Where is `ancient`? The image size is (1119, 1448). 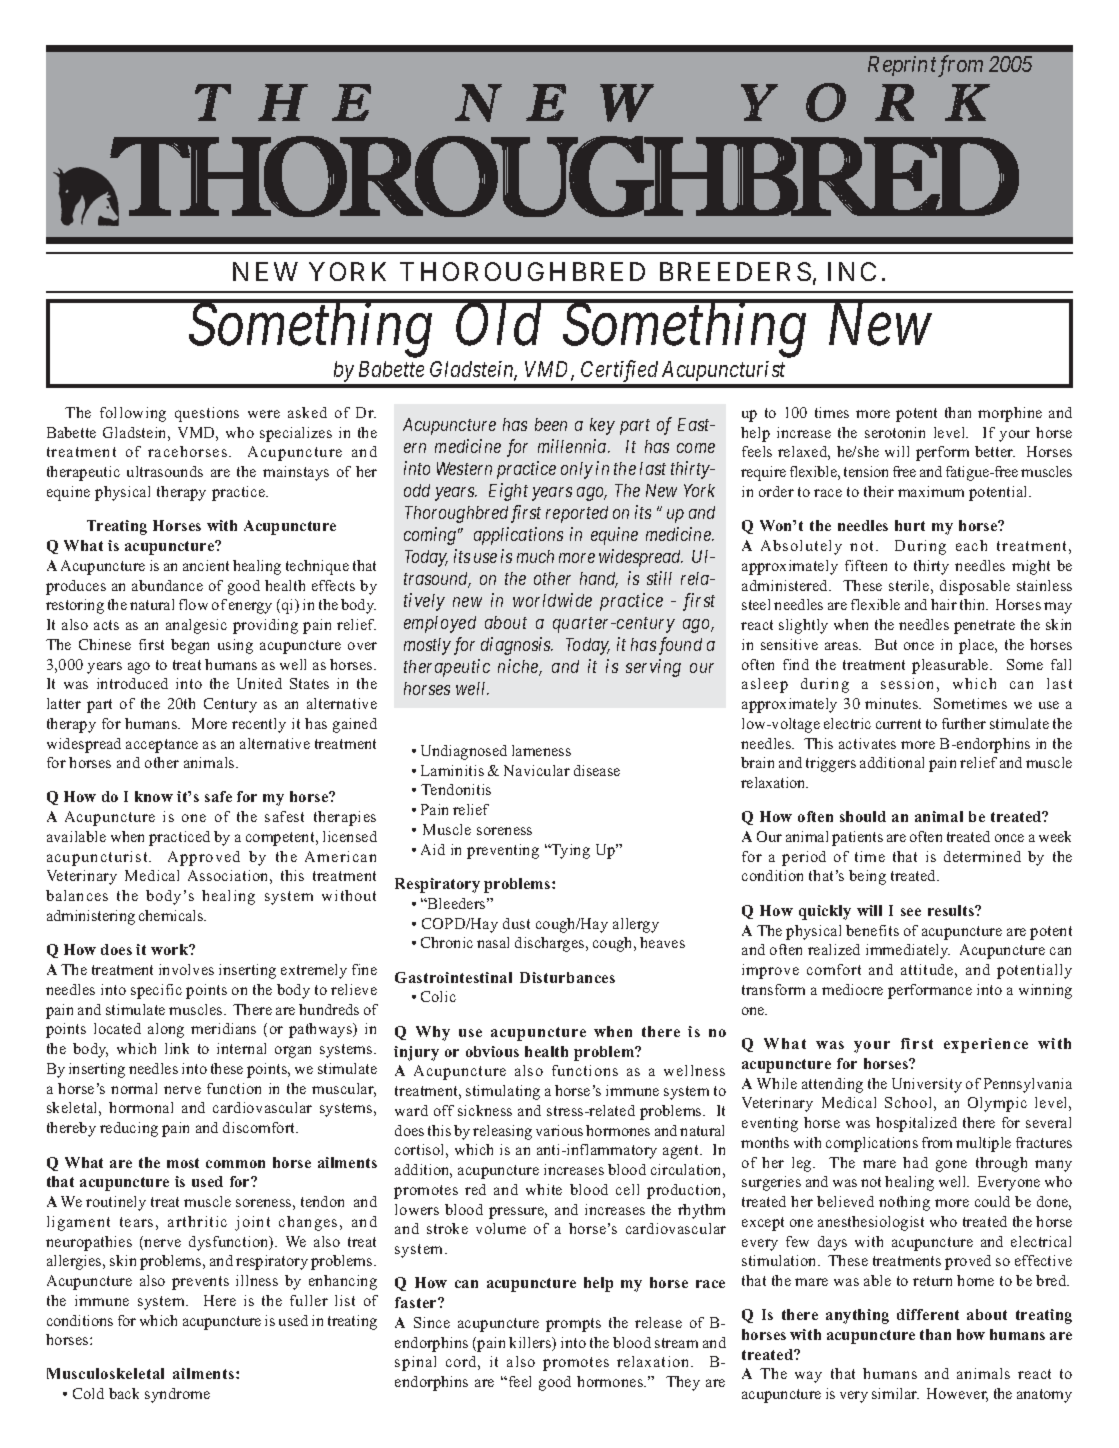
ancient is located at coordinates (206, 565).
